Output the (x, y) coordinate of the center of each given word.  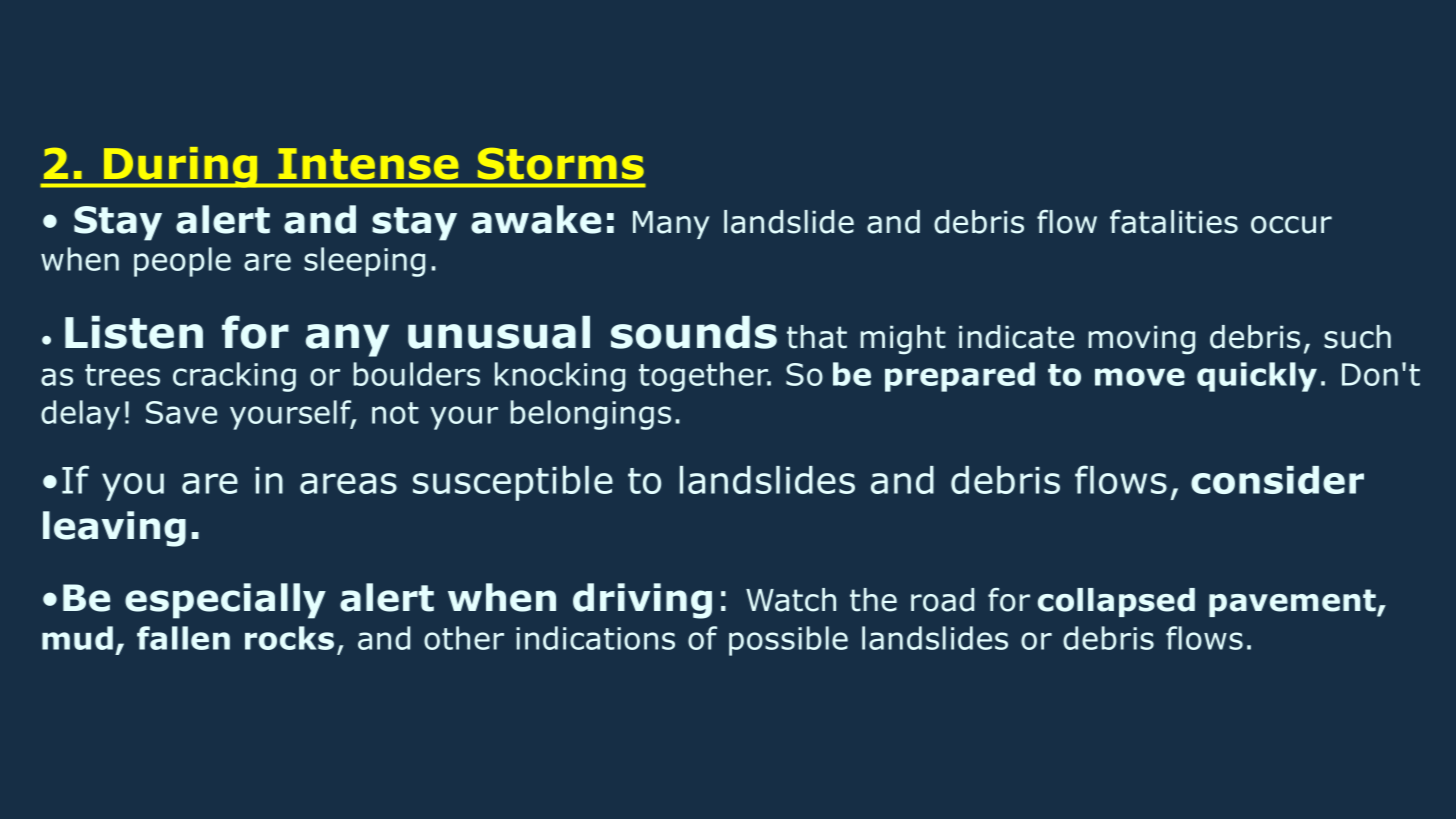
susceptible (513, 483)
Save (181, 412)
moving (1141, 340)
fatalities (1174, 222)
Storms (561, 164)
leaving (114, 529)
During (181, 167)
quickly (1257, 377)
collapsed (1116, 602)
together (705, 377)
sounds (694, 332)
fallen (183, 638)
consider (1277, 480)
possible (788, 641)
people (182, 262)
